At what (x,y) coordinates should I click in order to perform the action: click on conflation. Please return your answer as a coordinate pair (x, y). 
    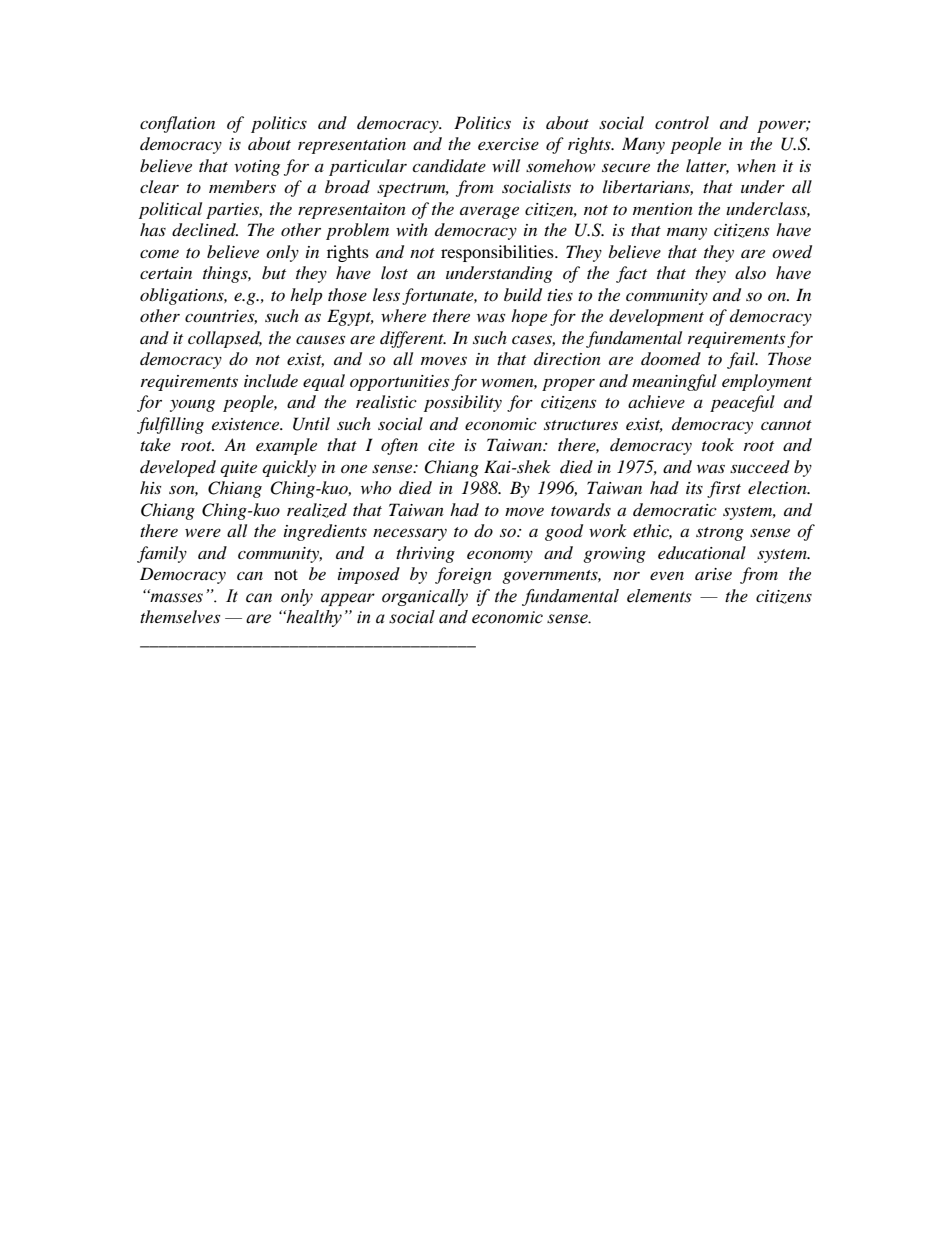
    Looking at the image, I should click on (177, 124).
